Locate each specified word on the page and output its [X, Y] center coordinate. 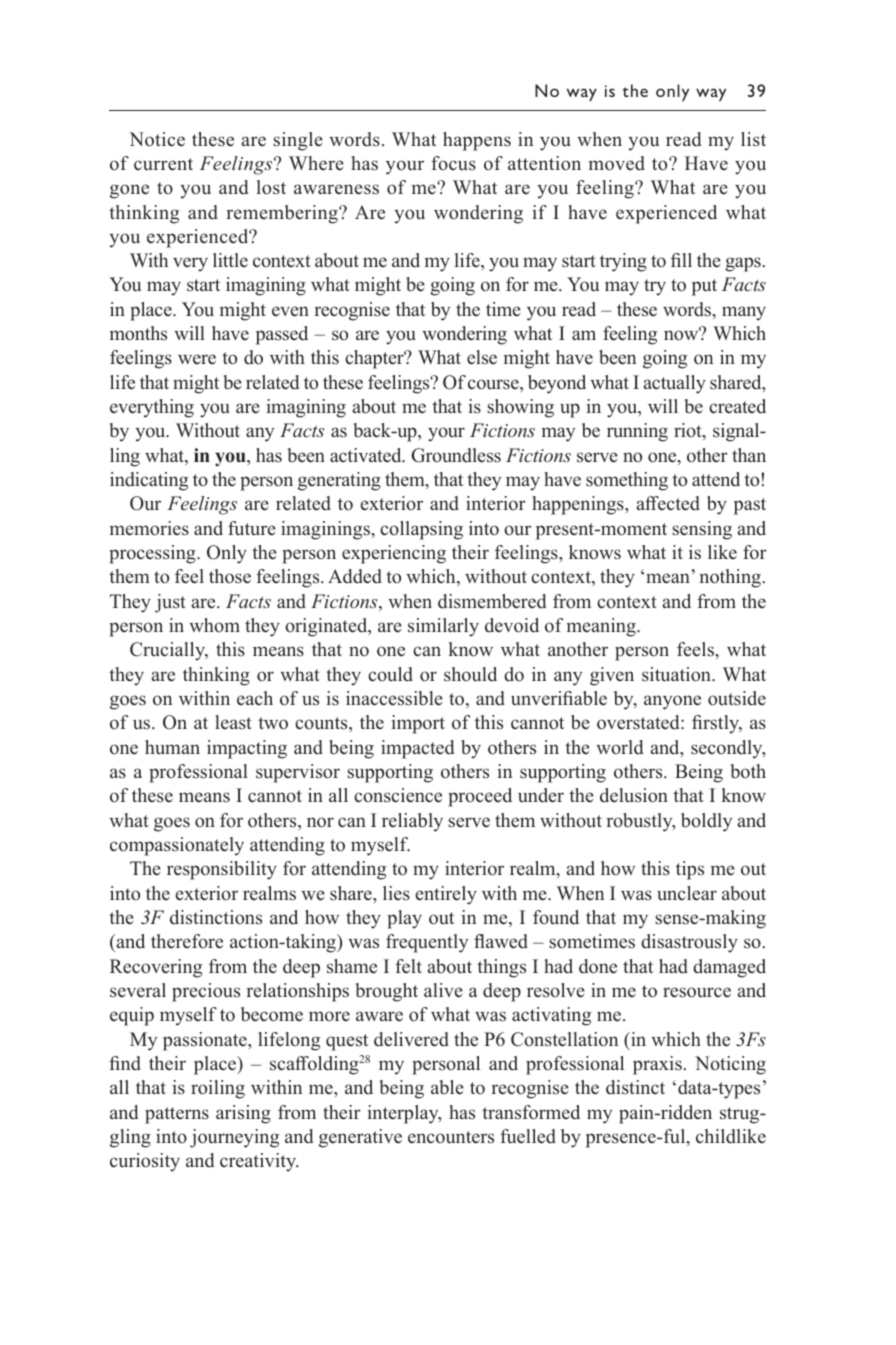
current [163, 164]
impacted [417, 749]
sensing [702, 530]
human [172, 747]
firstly [717, 724]
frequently [427, 943]
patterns [177, 1115]
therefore [187, 941]
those [230, 576]
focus [453, 163]
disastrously [689, 943]
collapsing [421, 530]
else [482, 357]
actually [675, 384]
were [197, 359]
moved [617, 163]
